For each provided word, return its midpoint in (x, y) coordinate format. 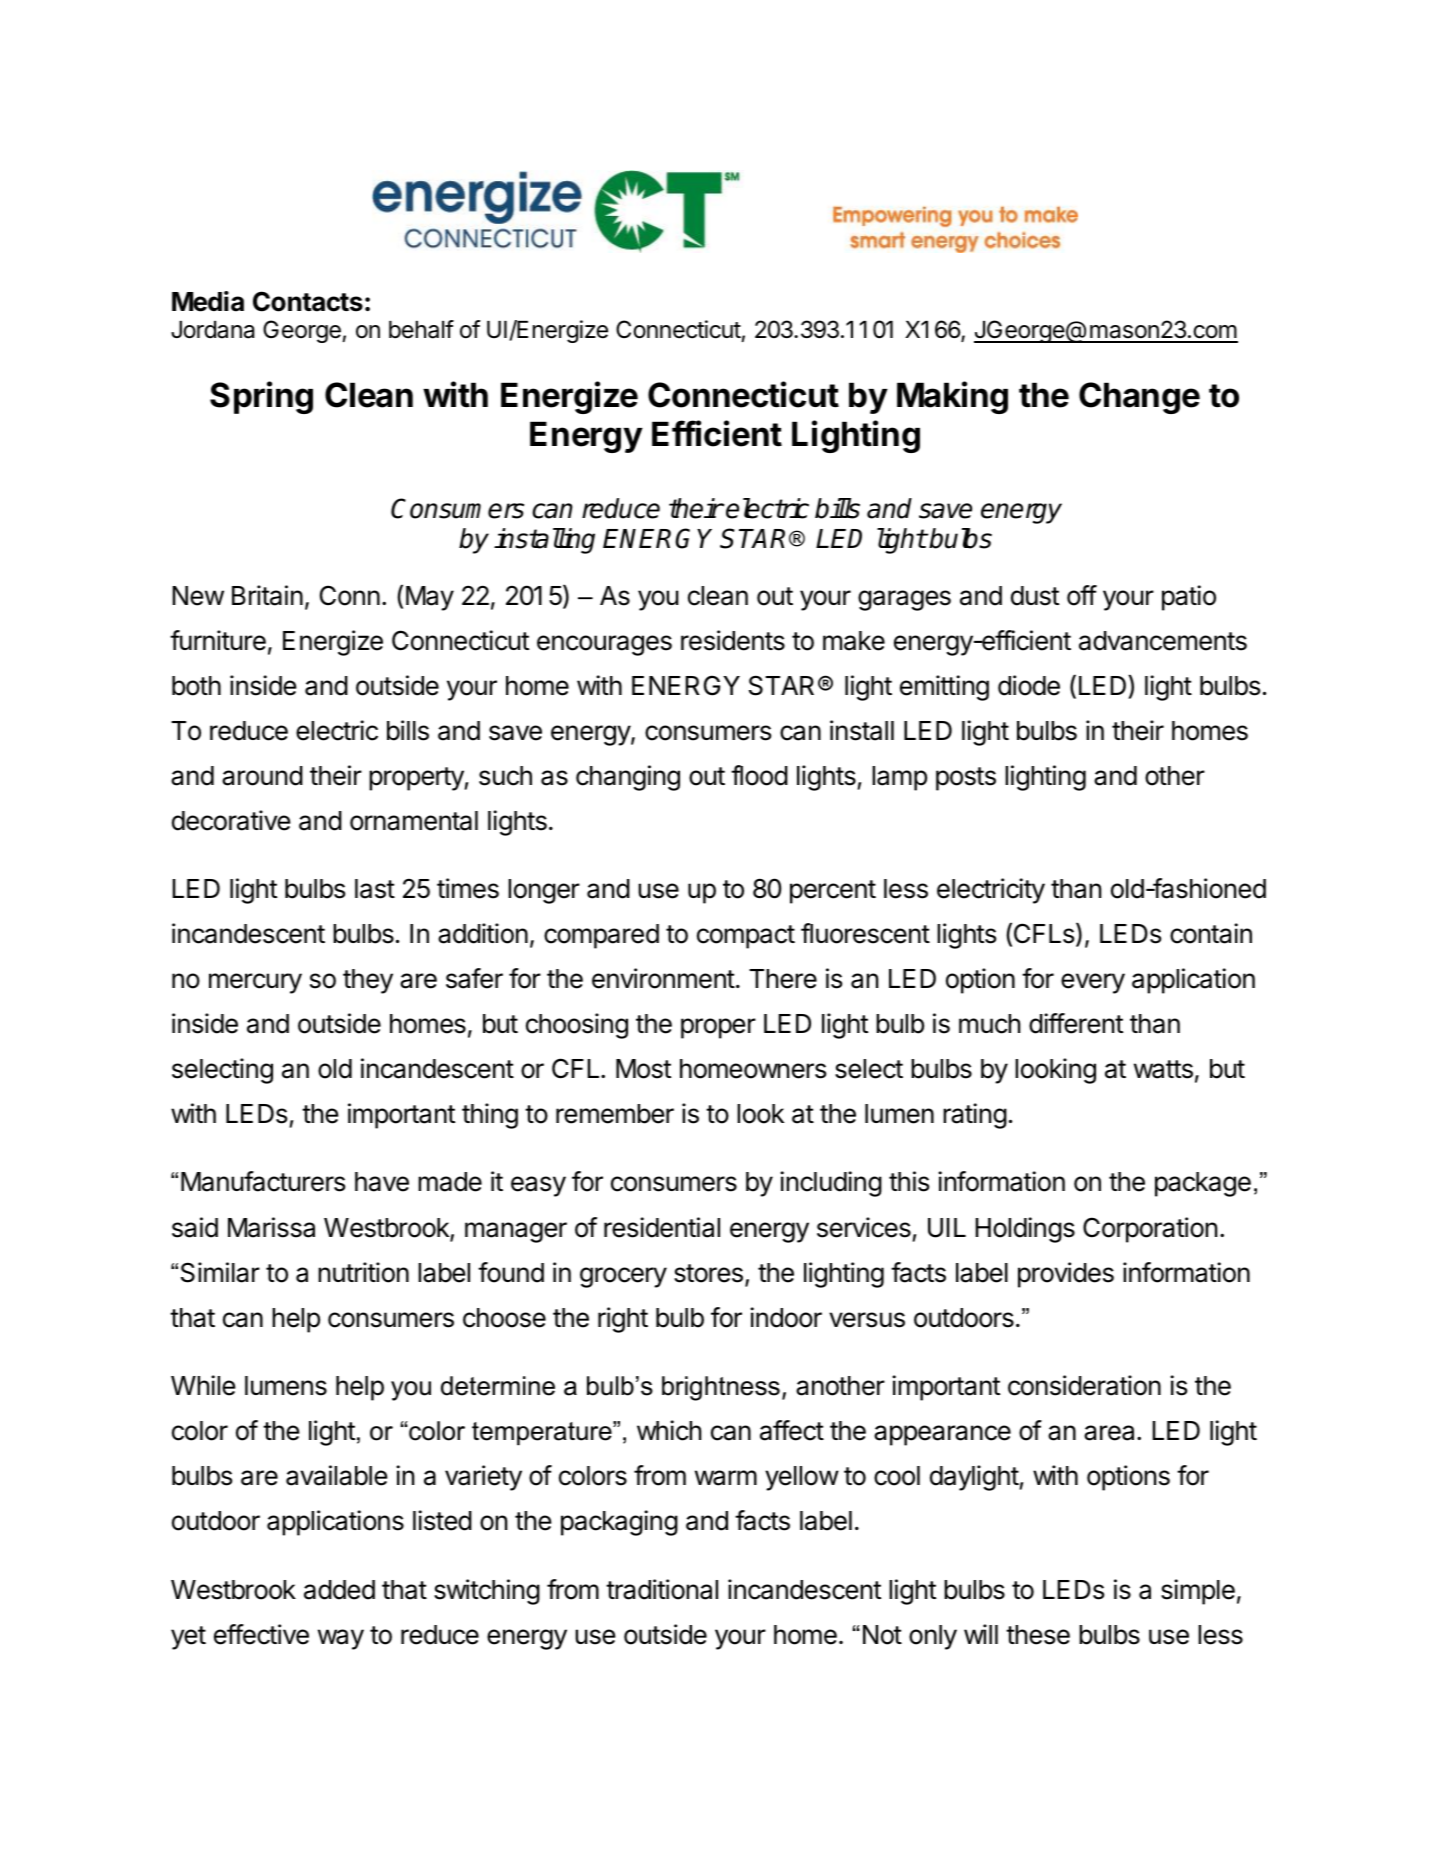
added (339, 1590)
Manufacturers (263, 1181)
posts (966, 779)
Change (1139, 398)
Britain (267, 595)
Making (952, 397)
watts (1163, 1069)
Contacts (308, 301)
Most (643, 1069)
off (1082, 595)
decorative (231, 820)
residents (733, 640)
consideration (1084, 1385)
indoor (786, 1317)
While (203, 1385)
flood (759, 775)
